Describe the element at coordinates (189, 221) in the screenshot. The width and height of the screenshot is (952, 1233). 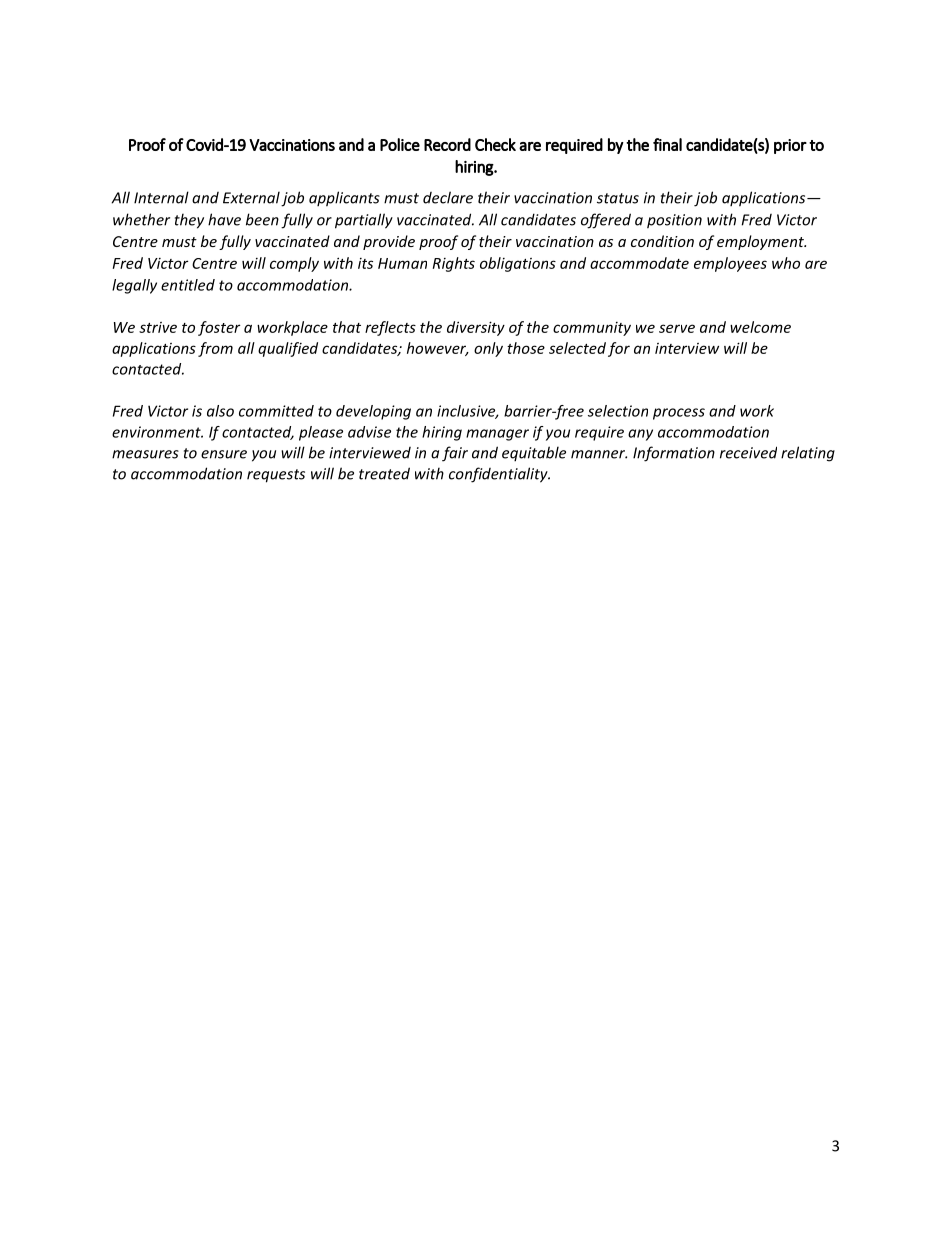
I see `they` at that location.
